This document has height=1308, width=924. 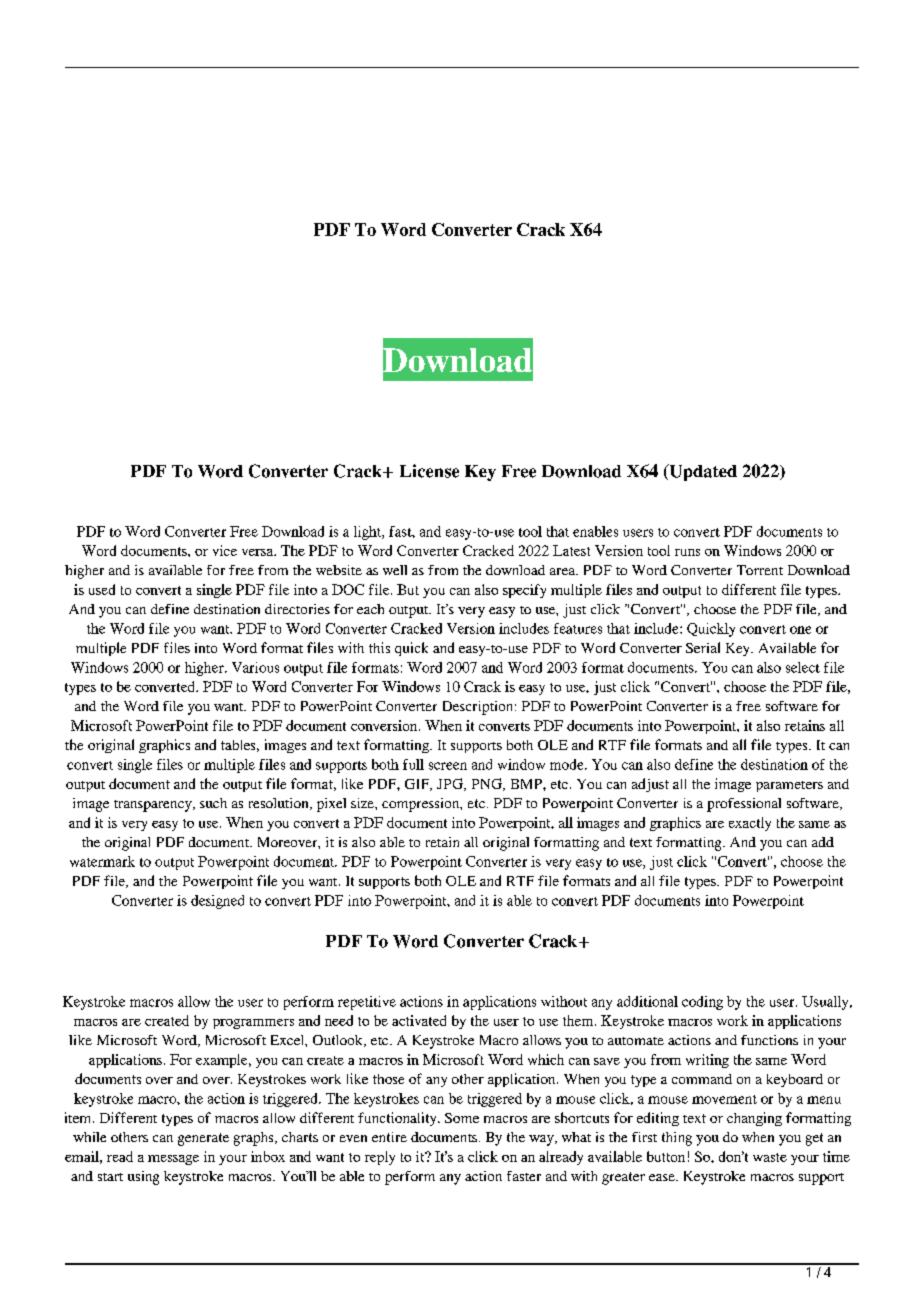 What do you see at coordinates (462, 1118) in the document?
I see `Some` at bounding box center [462, 1118].
